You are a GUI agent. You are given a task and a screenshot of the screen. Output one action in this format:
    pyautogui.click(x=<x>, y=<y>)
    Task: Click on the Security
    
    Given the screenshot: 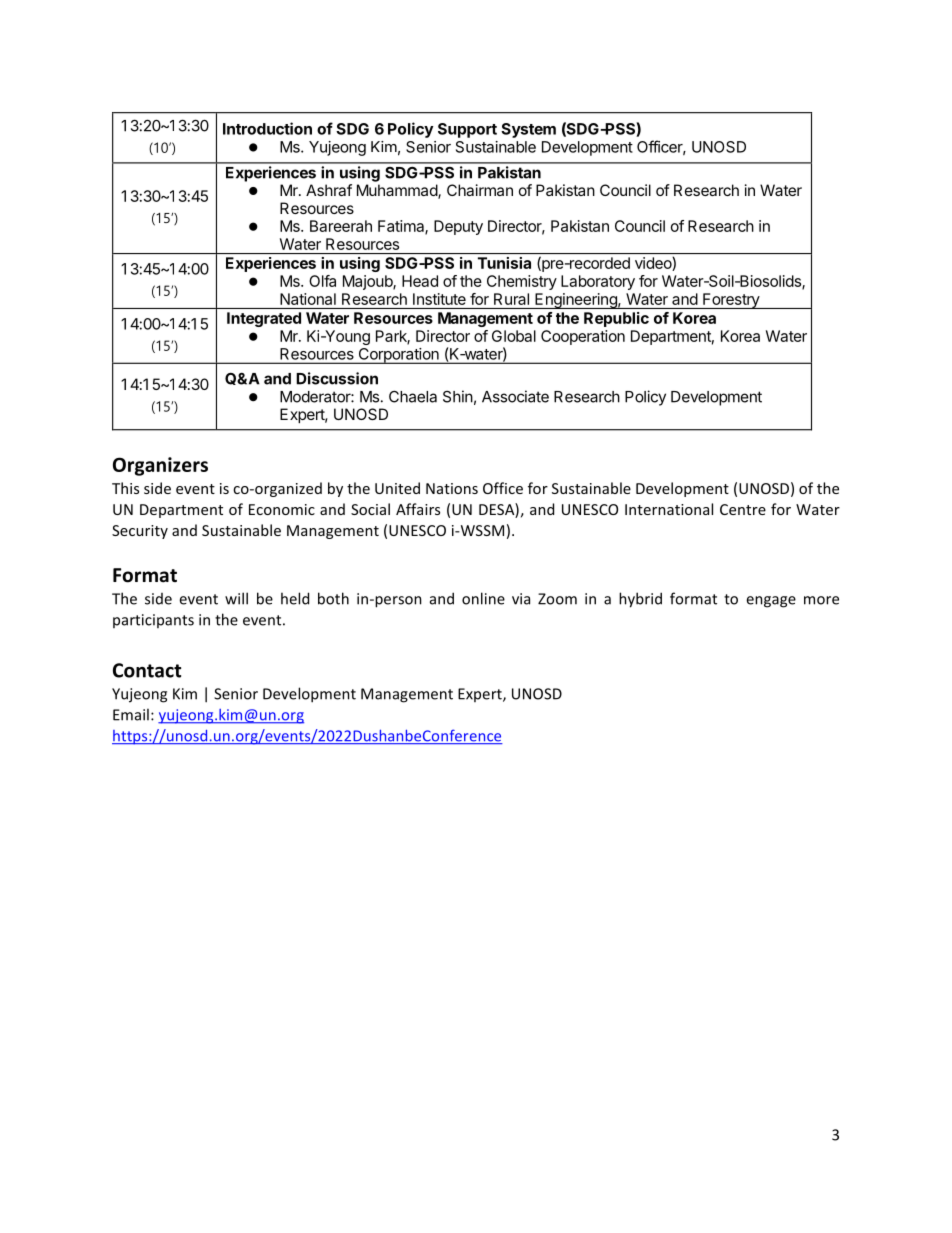 What is the action you would take?
    pyautogui.click(x=140, y=532)
